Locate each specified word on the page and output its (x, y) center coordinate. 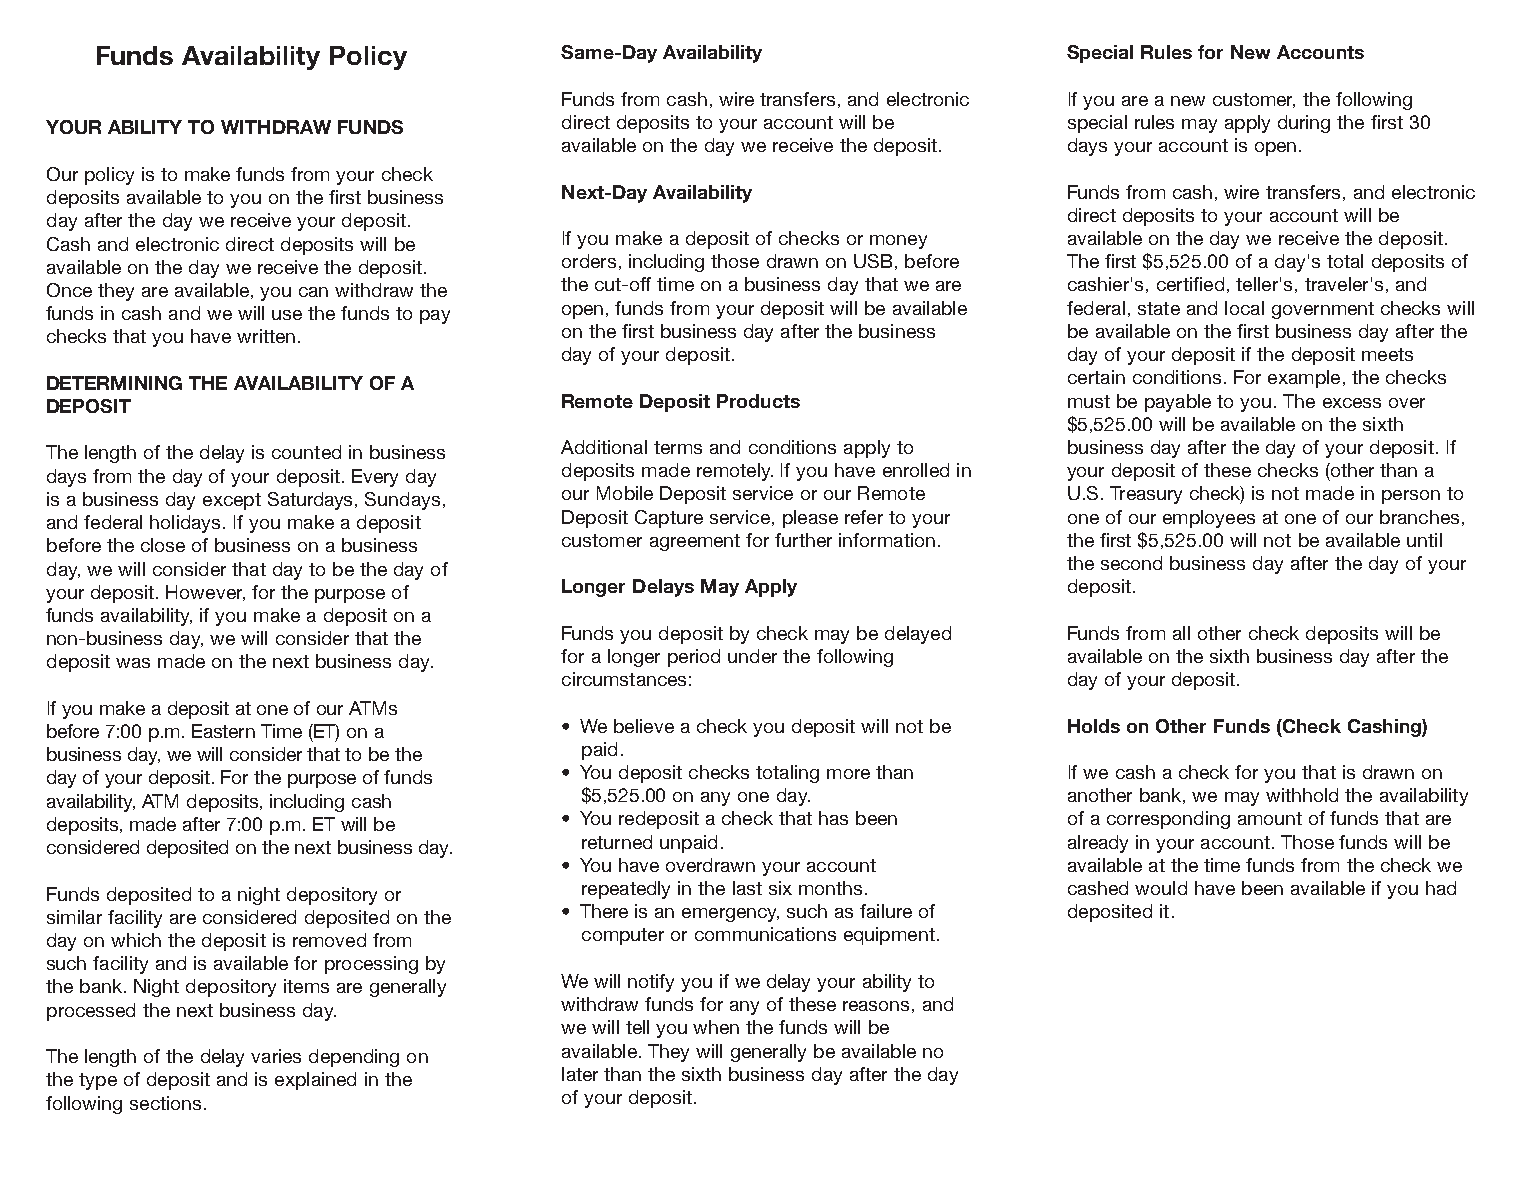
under (752, 656)
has (833, 818)
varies (276, 1056)
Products (758, 401)
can (313, 292)
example (1304, 379)
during (1304, 124)
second (1131, 563)
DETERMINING (114, 383)
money (898, 242)
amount (1270, 818)
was (133, 663)
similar (74, 917)
